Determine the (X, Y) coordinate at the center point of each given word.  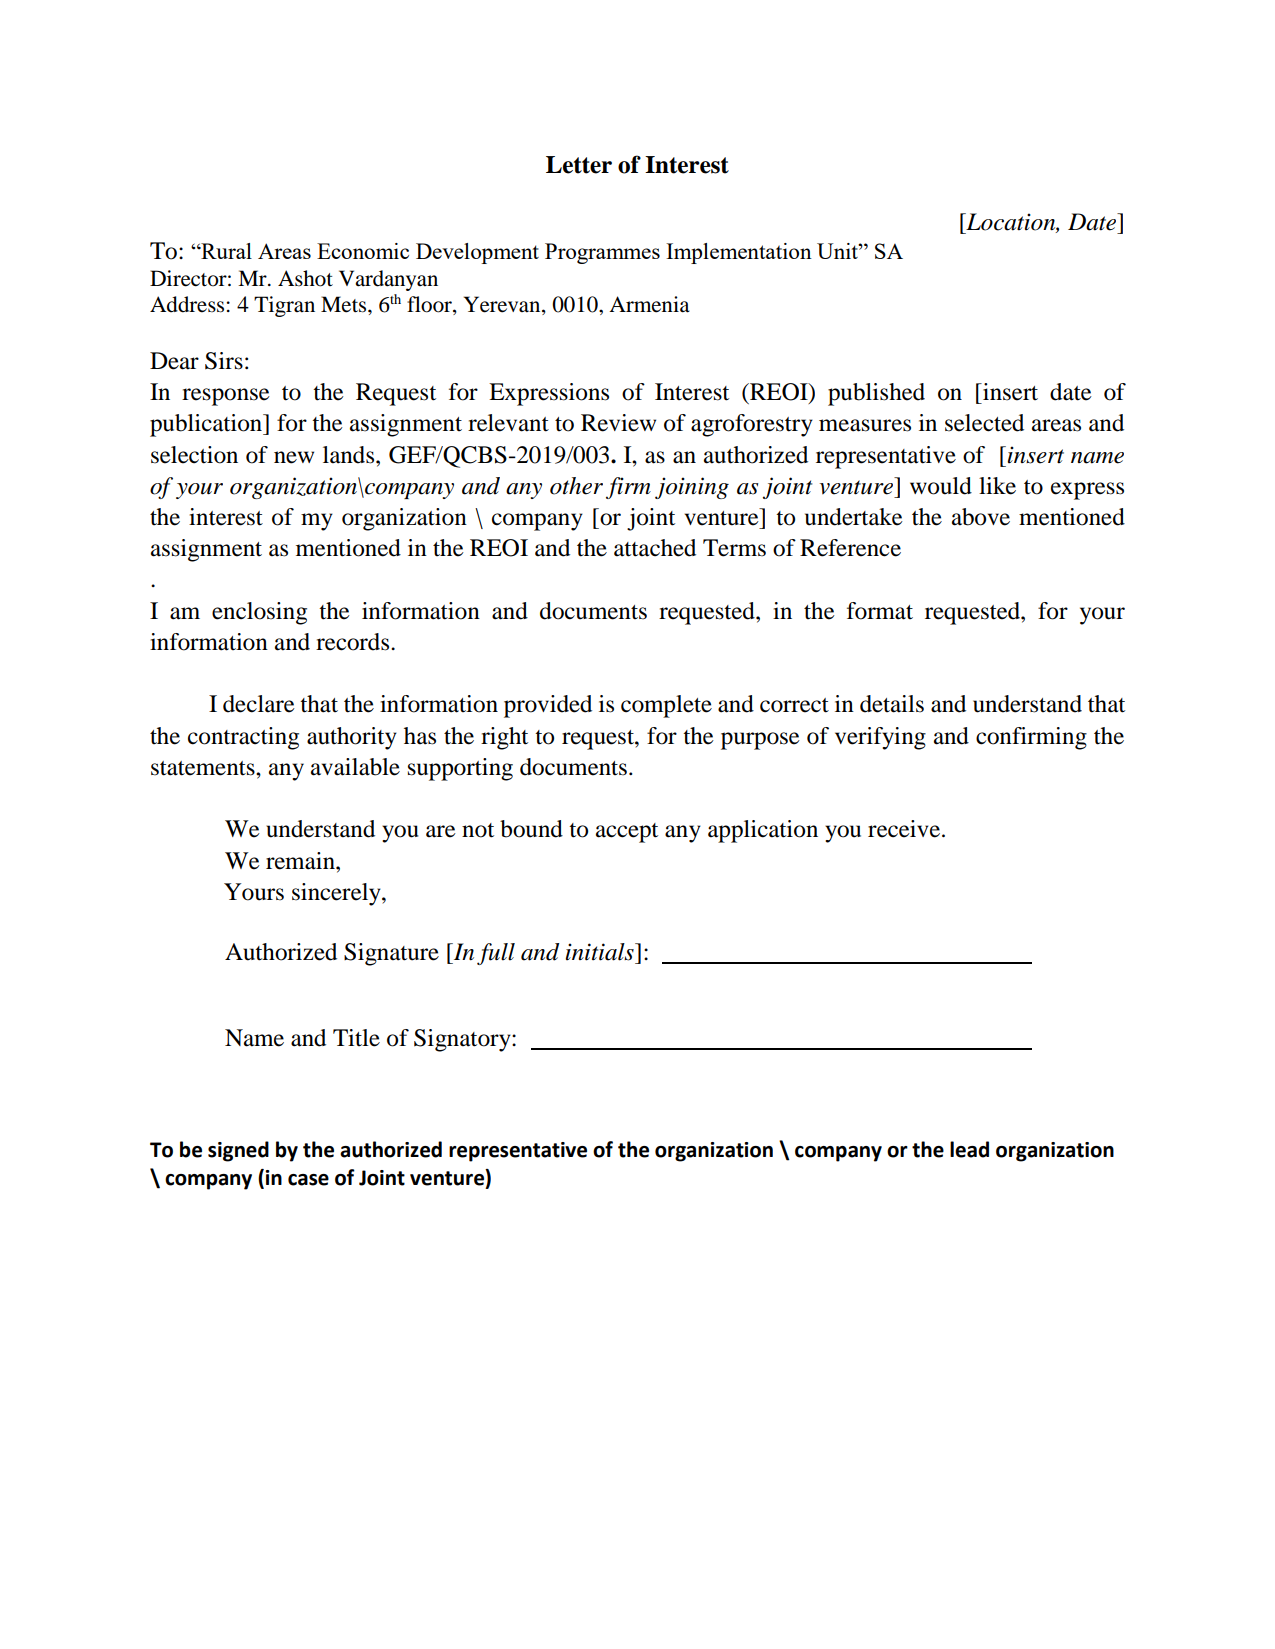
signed (238, 1151)
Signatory (463, 1040)
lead (969, 1149)
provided (548, 706)
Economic (363, 251)
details (892, 704)
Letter (579, 165)
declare (259, 704)
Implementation (739, 253)
